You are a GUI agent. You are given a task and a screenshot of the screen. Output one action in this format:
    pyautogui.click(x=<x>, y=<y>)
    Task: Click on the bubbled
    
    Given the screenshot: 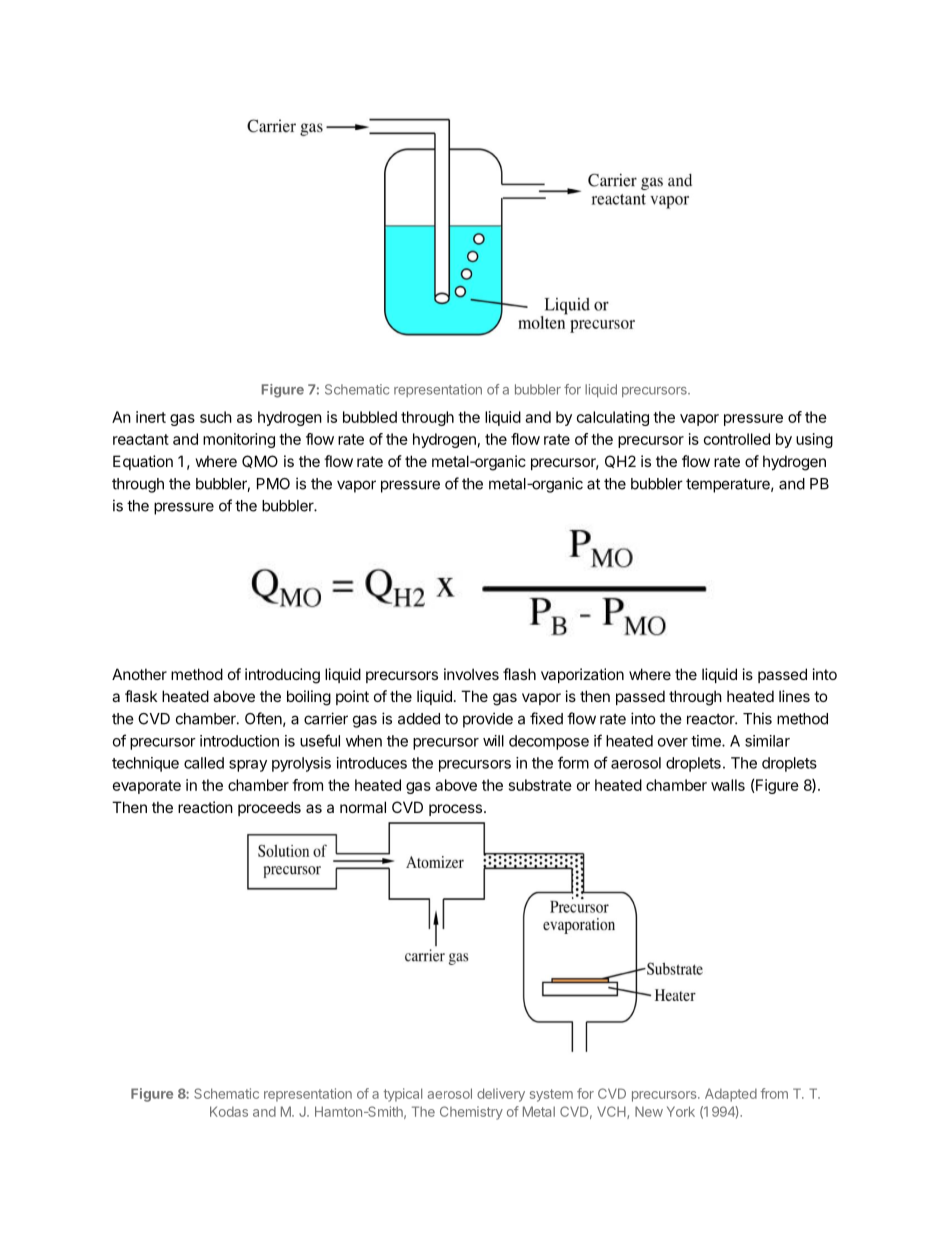 What is the action you would take?
    pyautogui.click(x=370, y=417)
